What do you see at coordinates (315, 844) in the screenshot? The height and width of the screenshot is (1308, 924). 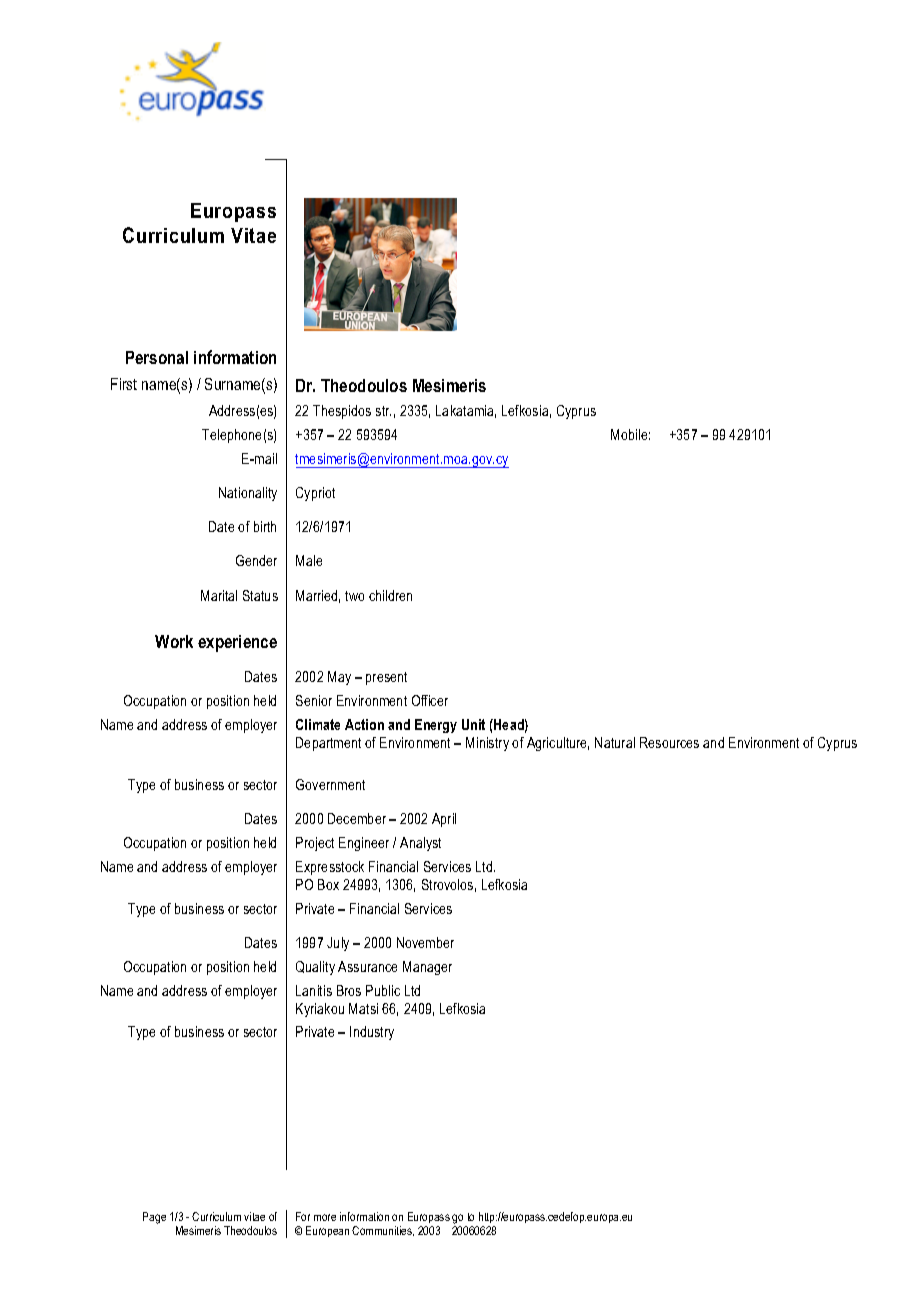 I see `Project` at bounding box center [315, 844].
